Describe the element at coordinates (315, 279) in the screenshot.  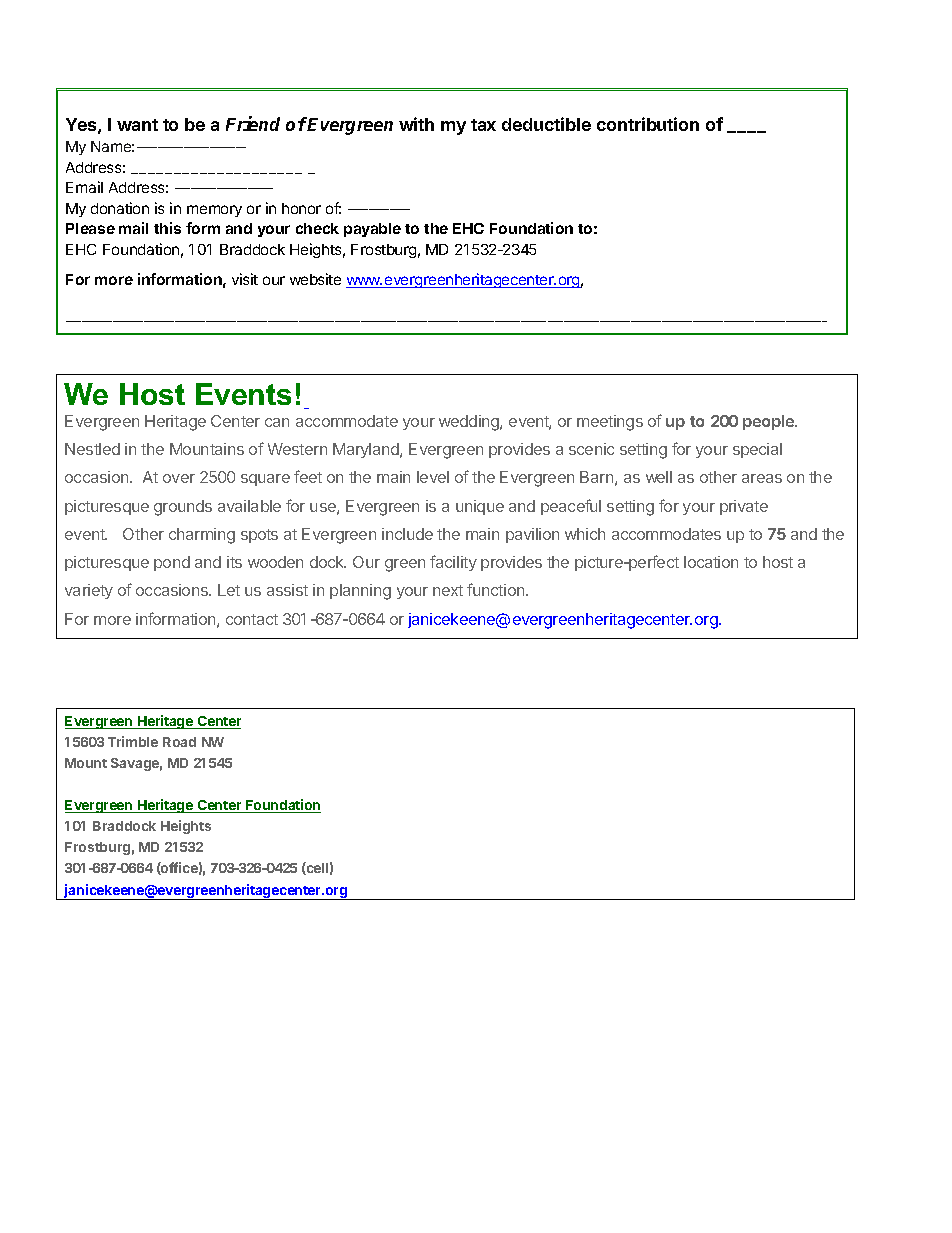
I see `website` at that location.
